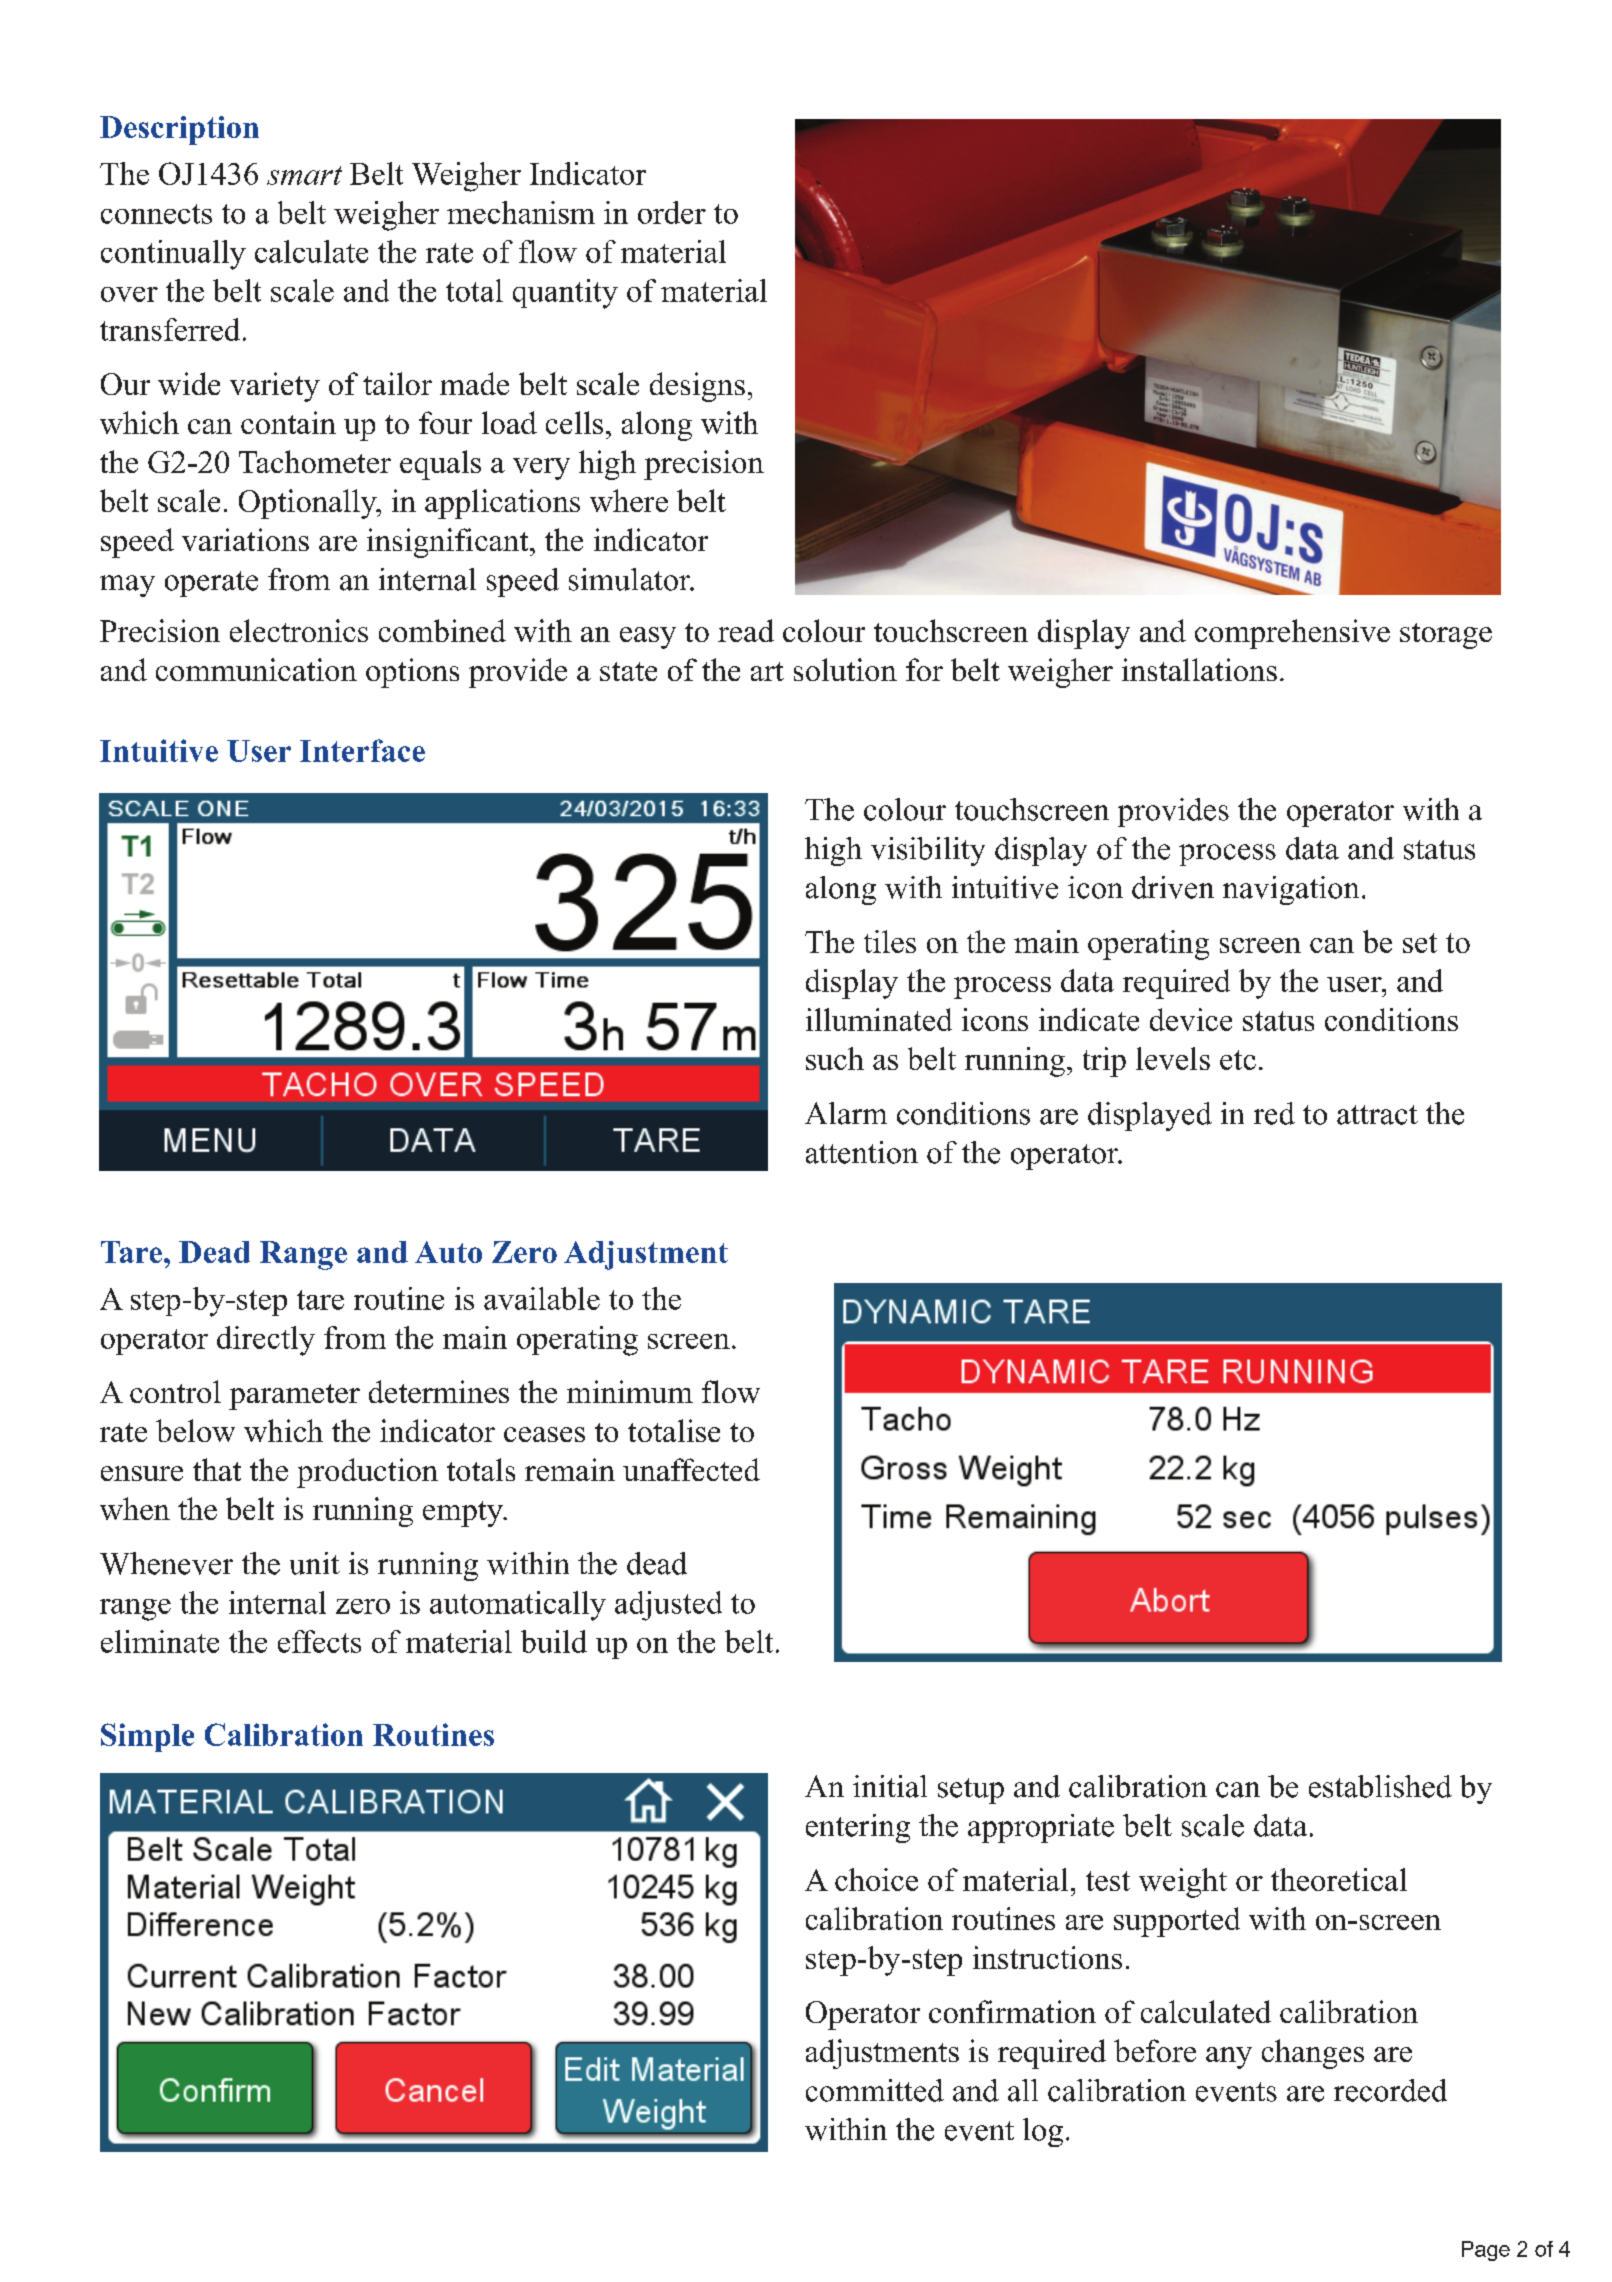  Describe the element at coordinates (672, 212) in the document. I see `order` at that location.
